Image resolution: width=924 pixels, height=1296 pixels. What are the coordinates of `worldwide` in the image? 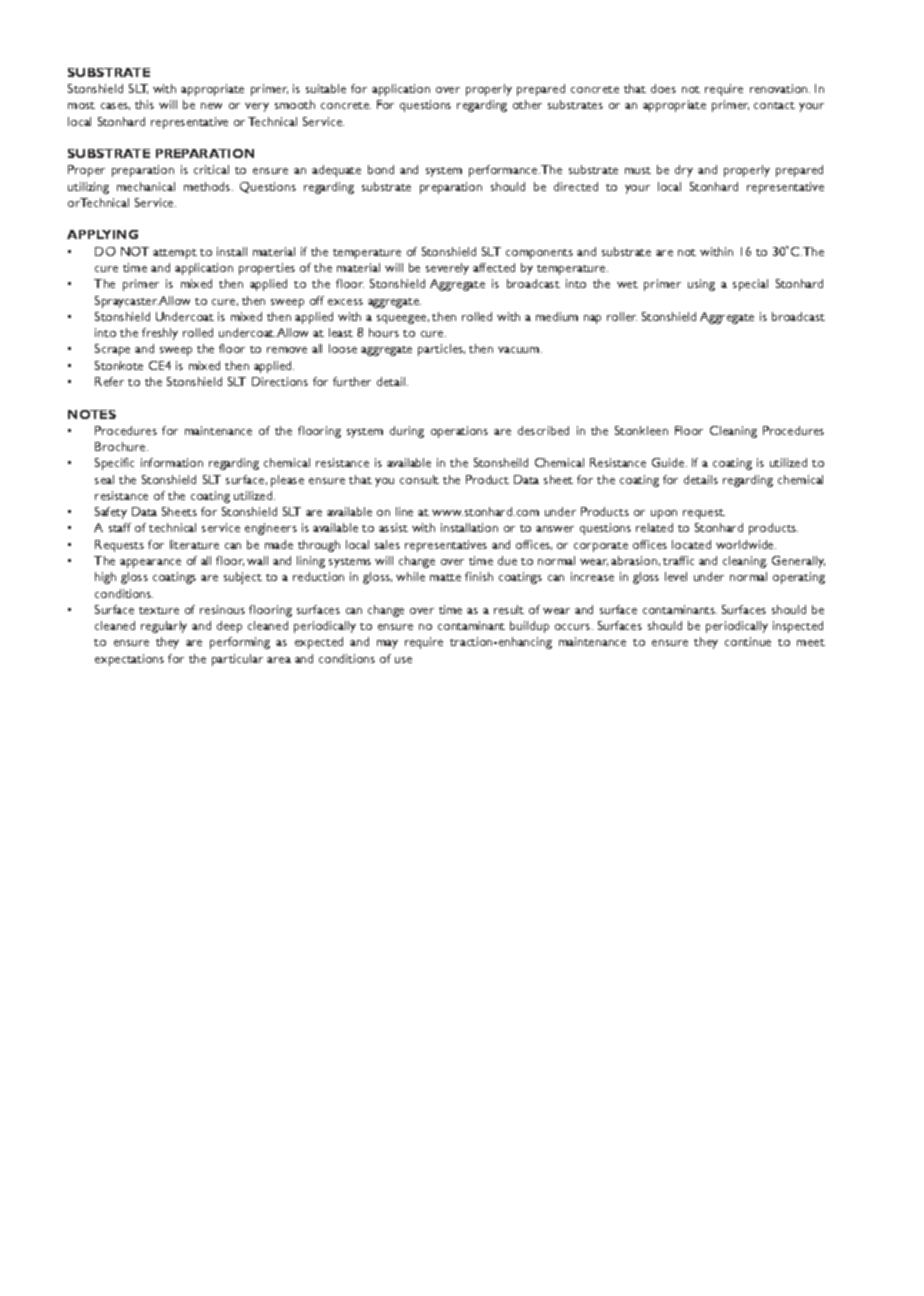 It's located at (746, 544).
